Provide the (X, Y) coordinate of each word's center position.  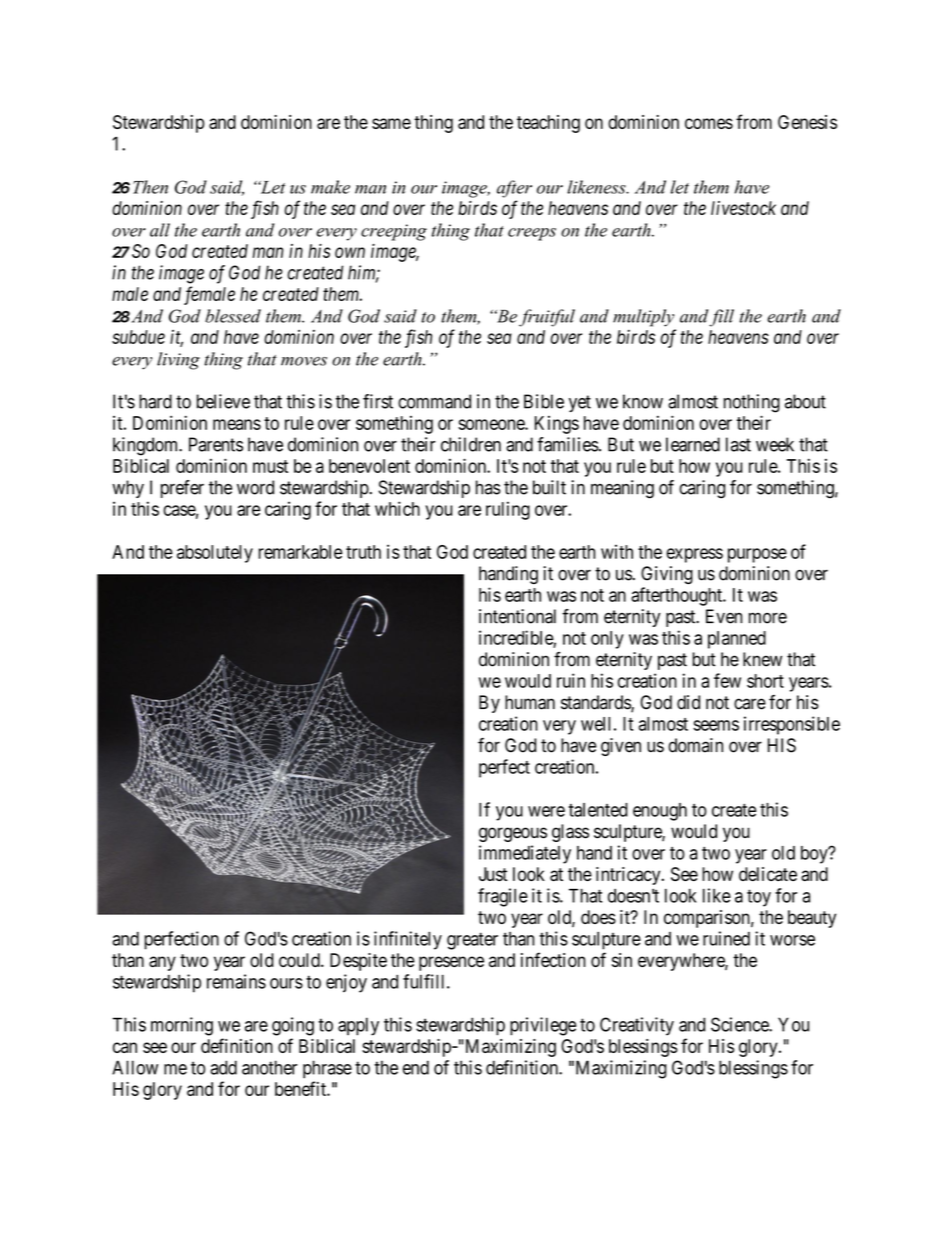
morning (182, 1026)
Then (150, 187)
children (471, 444)
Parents (216, 444)
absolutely (215, 554)
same (391, 123)
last (738, 444)
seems (716, 725)
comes (709, 123)
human (530, 702)
